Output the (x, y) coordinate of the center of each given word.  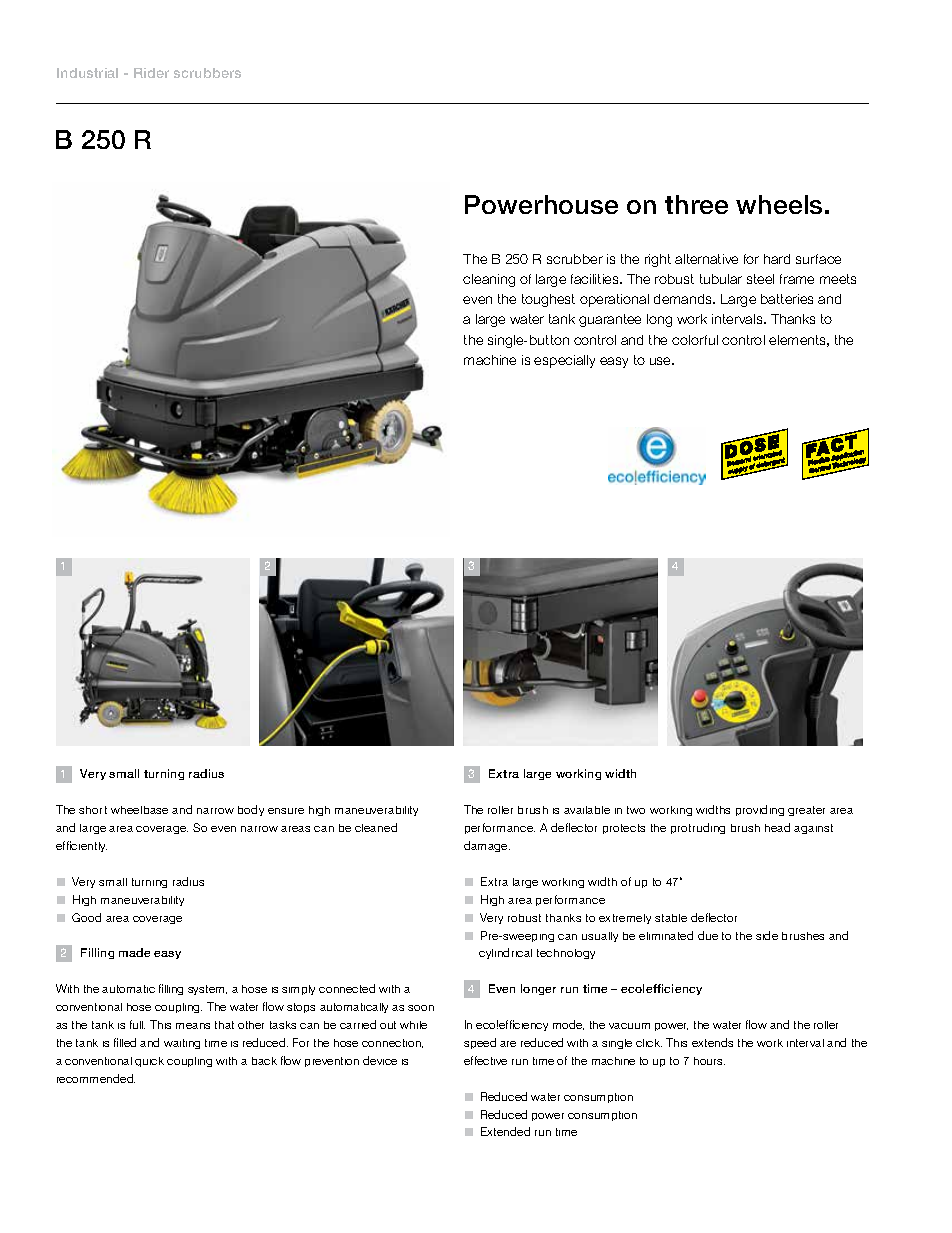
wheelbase (139, 810)
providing (760, 810)
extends (712, 1042)
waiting (182, 1044)
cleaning (489, 280)
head (777, 827)
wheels (779, 204)
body (251, 810)
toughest (548, 300)
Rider (151, 73)
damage (487, 846)
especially (564, 361)
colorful (695, 340)
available (587, 810)
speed (480, 1043)
